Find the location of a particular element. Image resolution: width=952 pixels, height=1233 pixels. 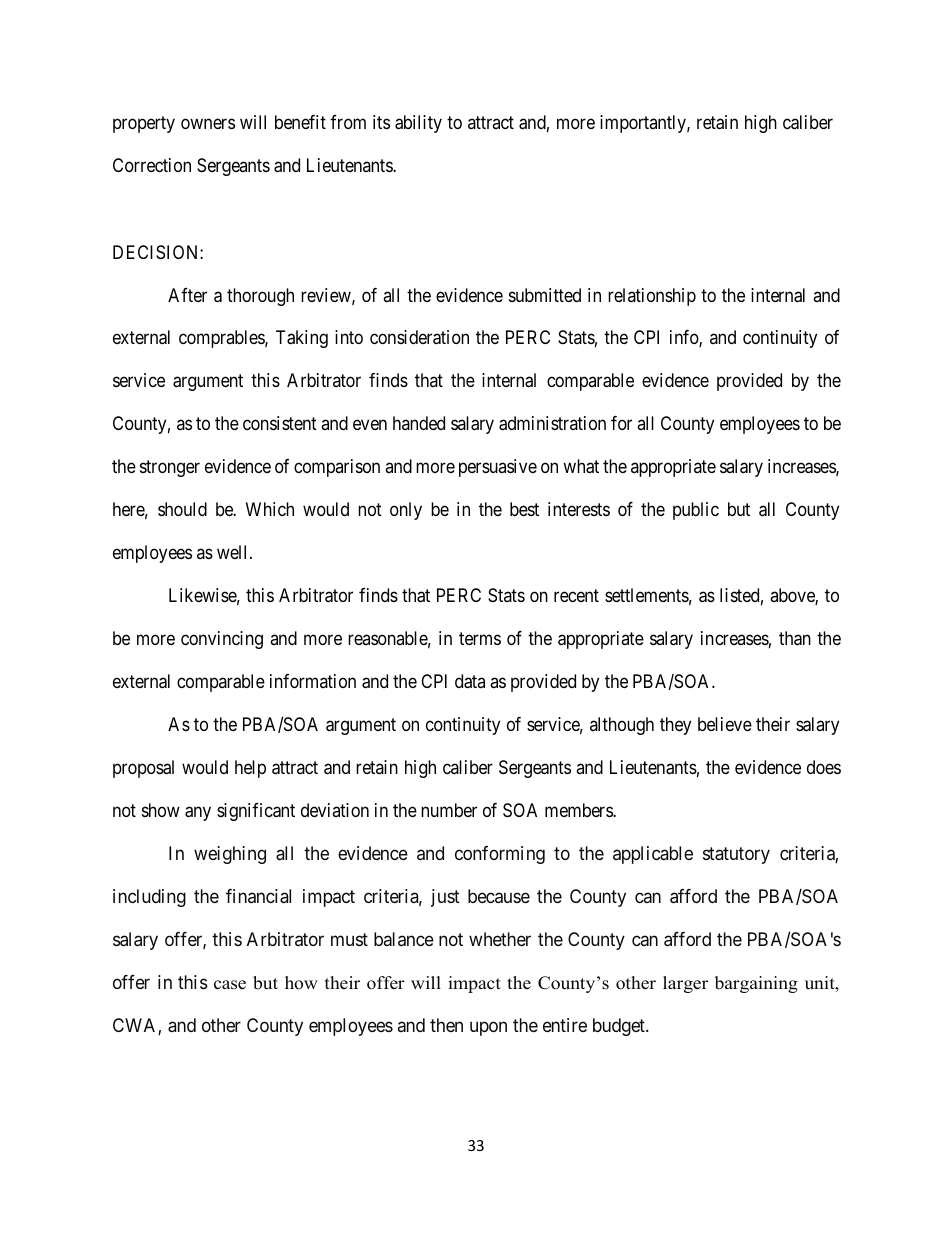

consistent is located at coordinates (280, 423).
